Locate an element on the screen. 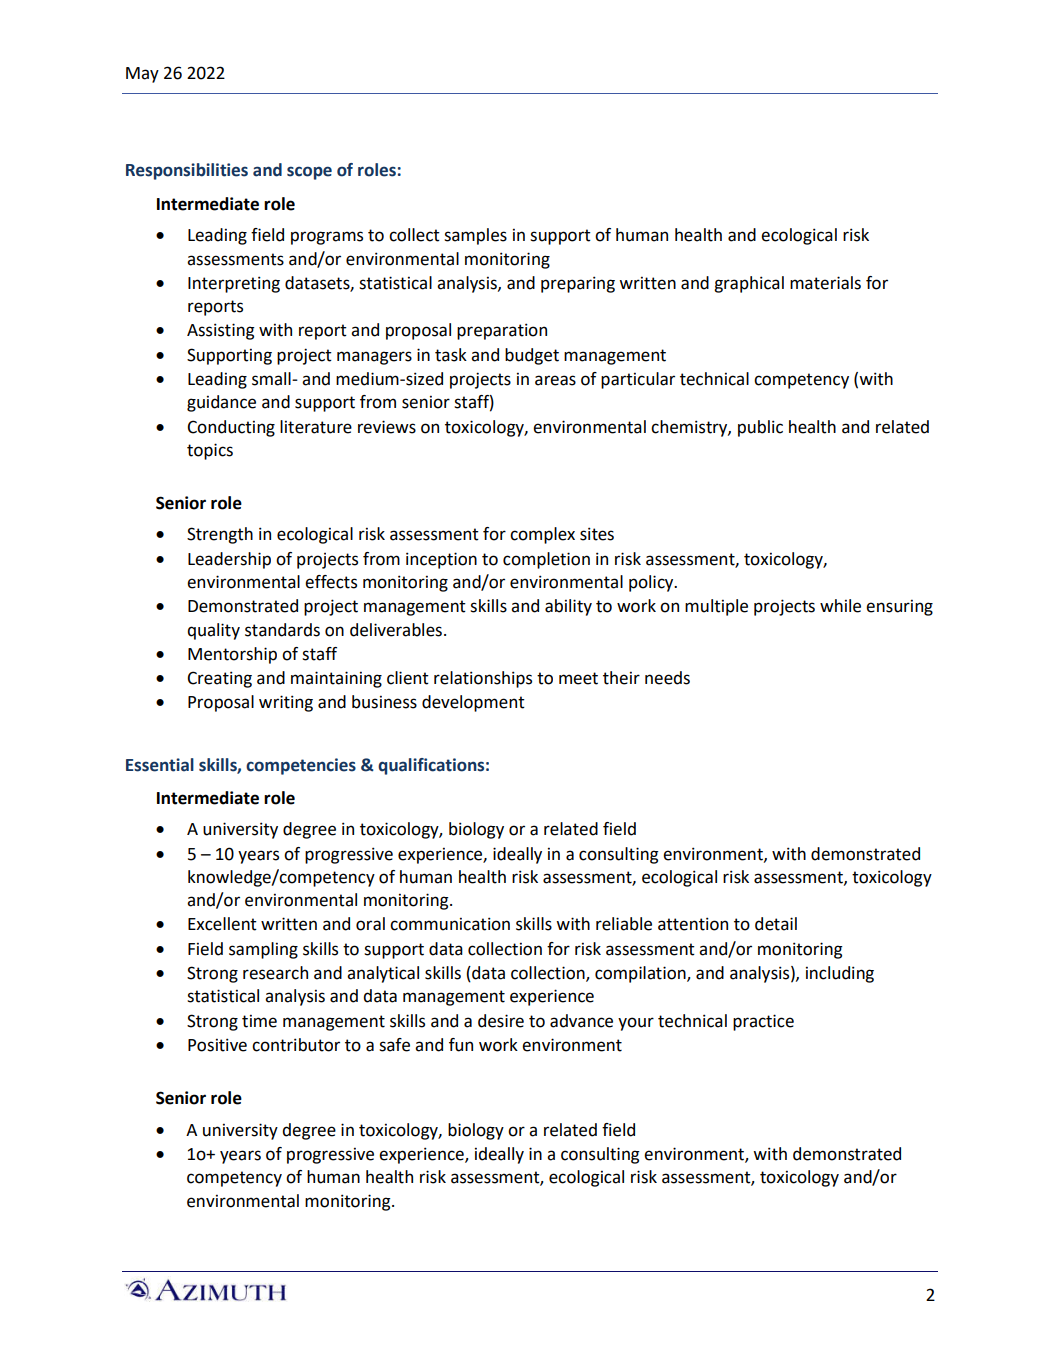  samples is located at coordinates (475, 236).
